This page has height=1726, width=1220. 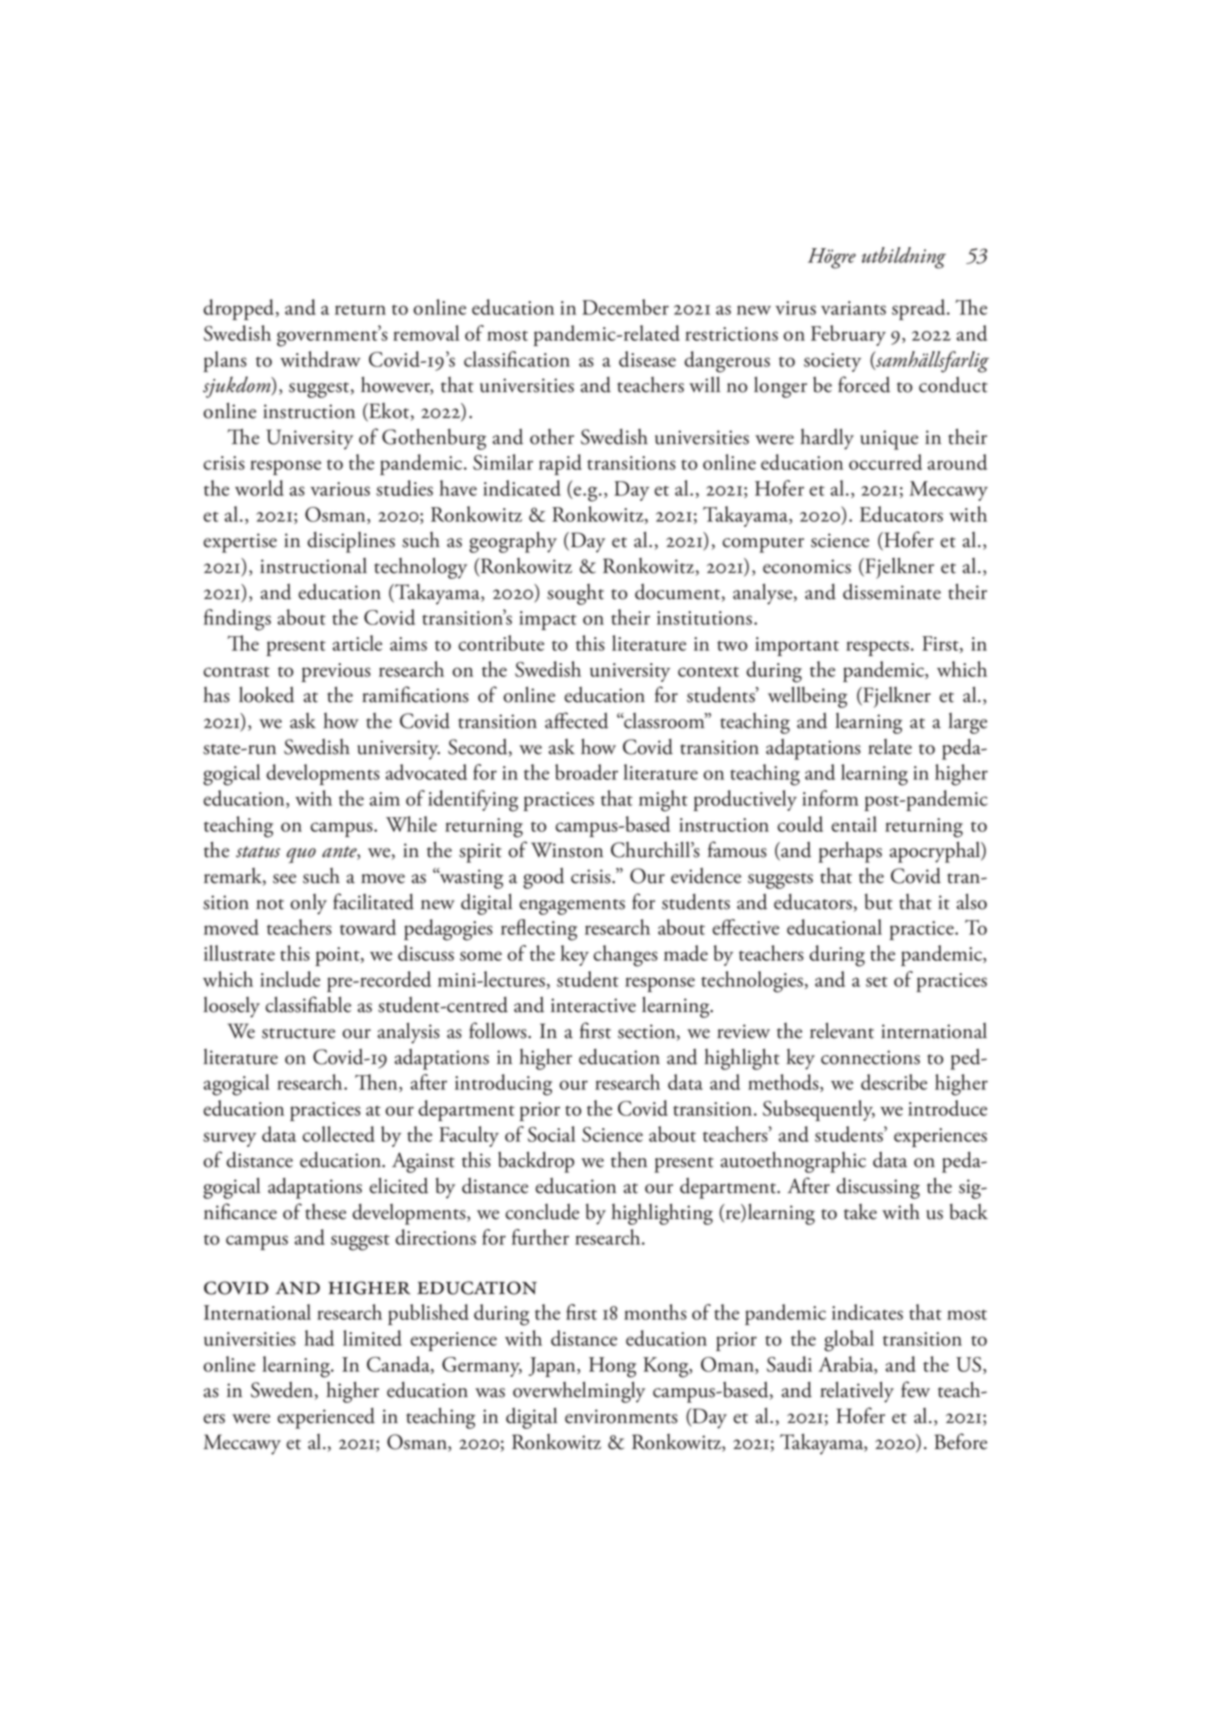 I want to click on structure, so click(x=298, y=1033).
